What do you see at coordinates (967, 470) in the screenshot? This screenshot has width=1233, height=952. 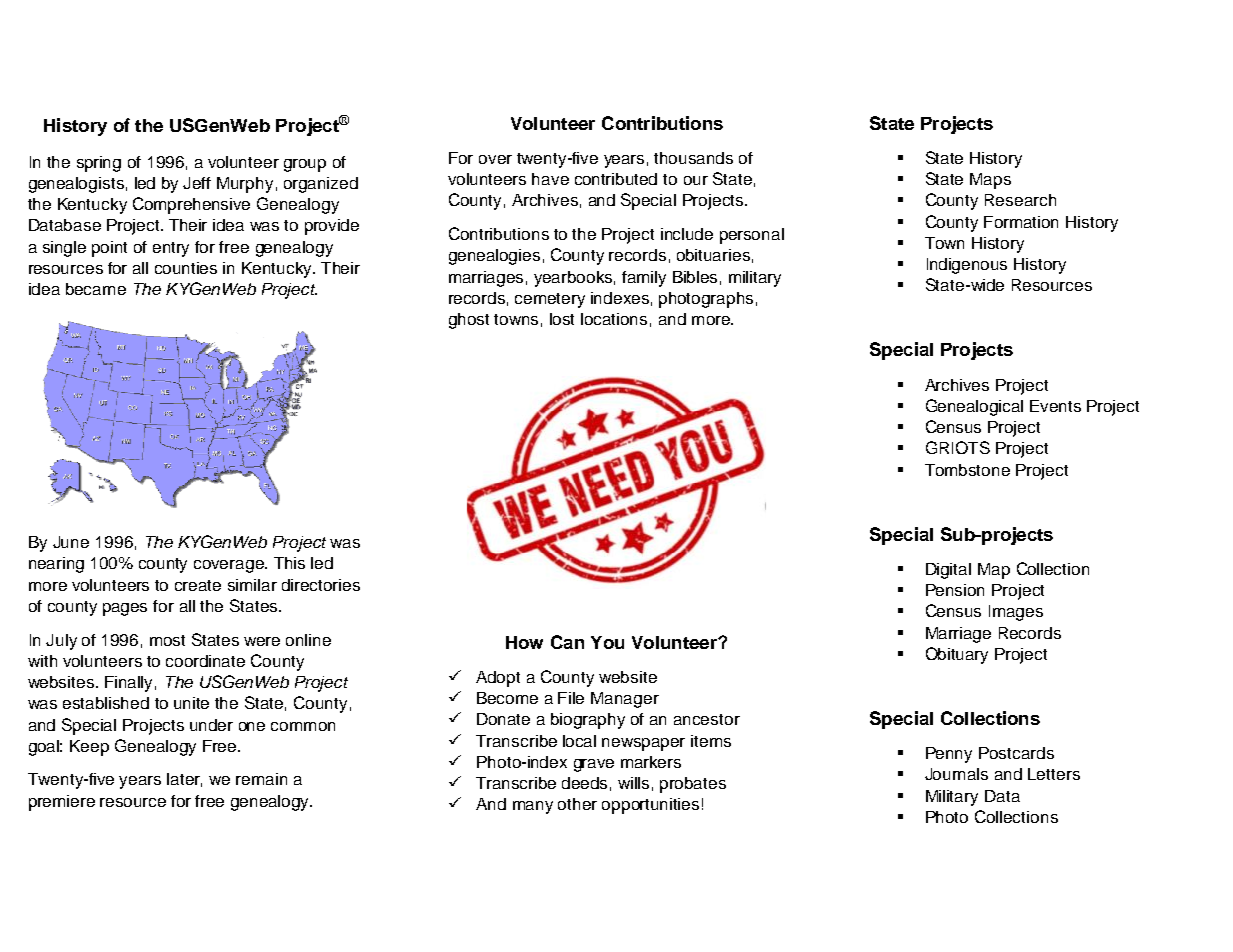 I see `Tombstone` at bounding box center [967, 470].
